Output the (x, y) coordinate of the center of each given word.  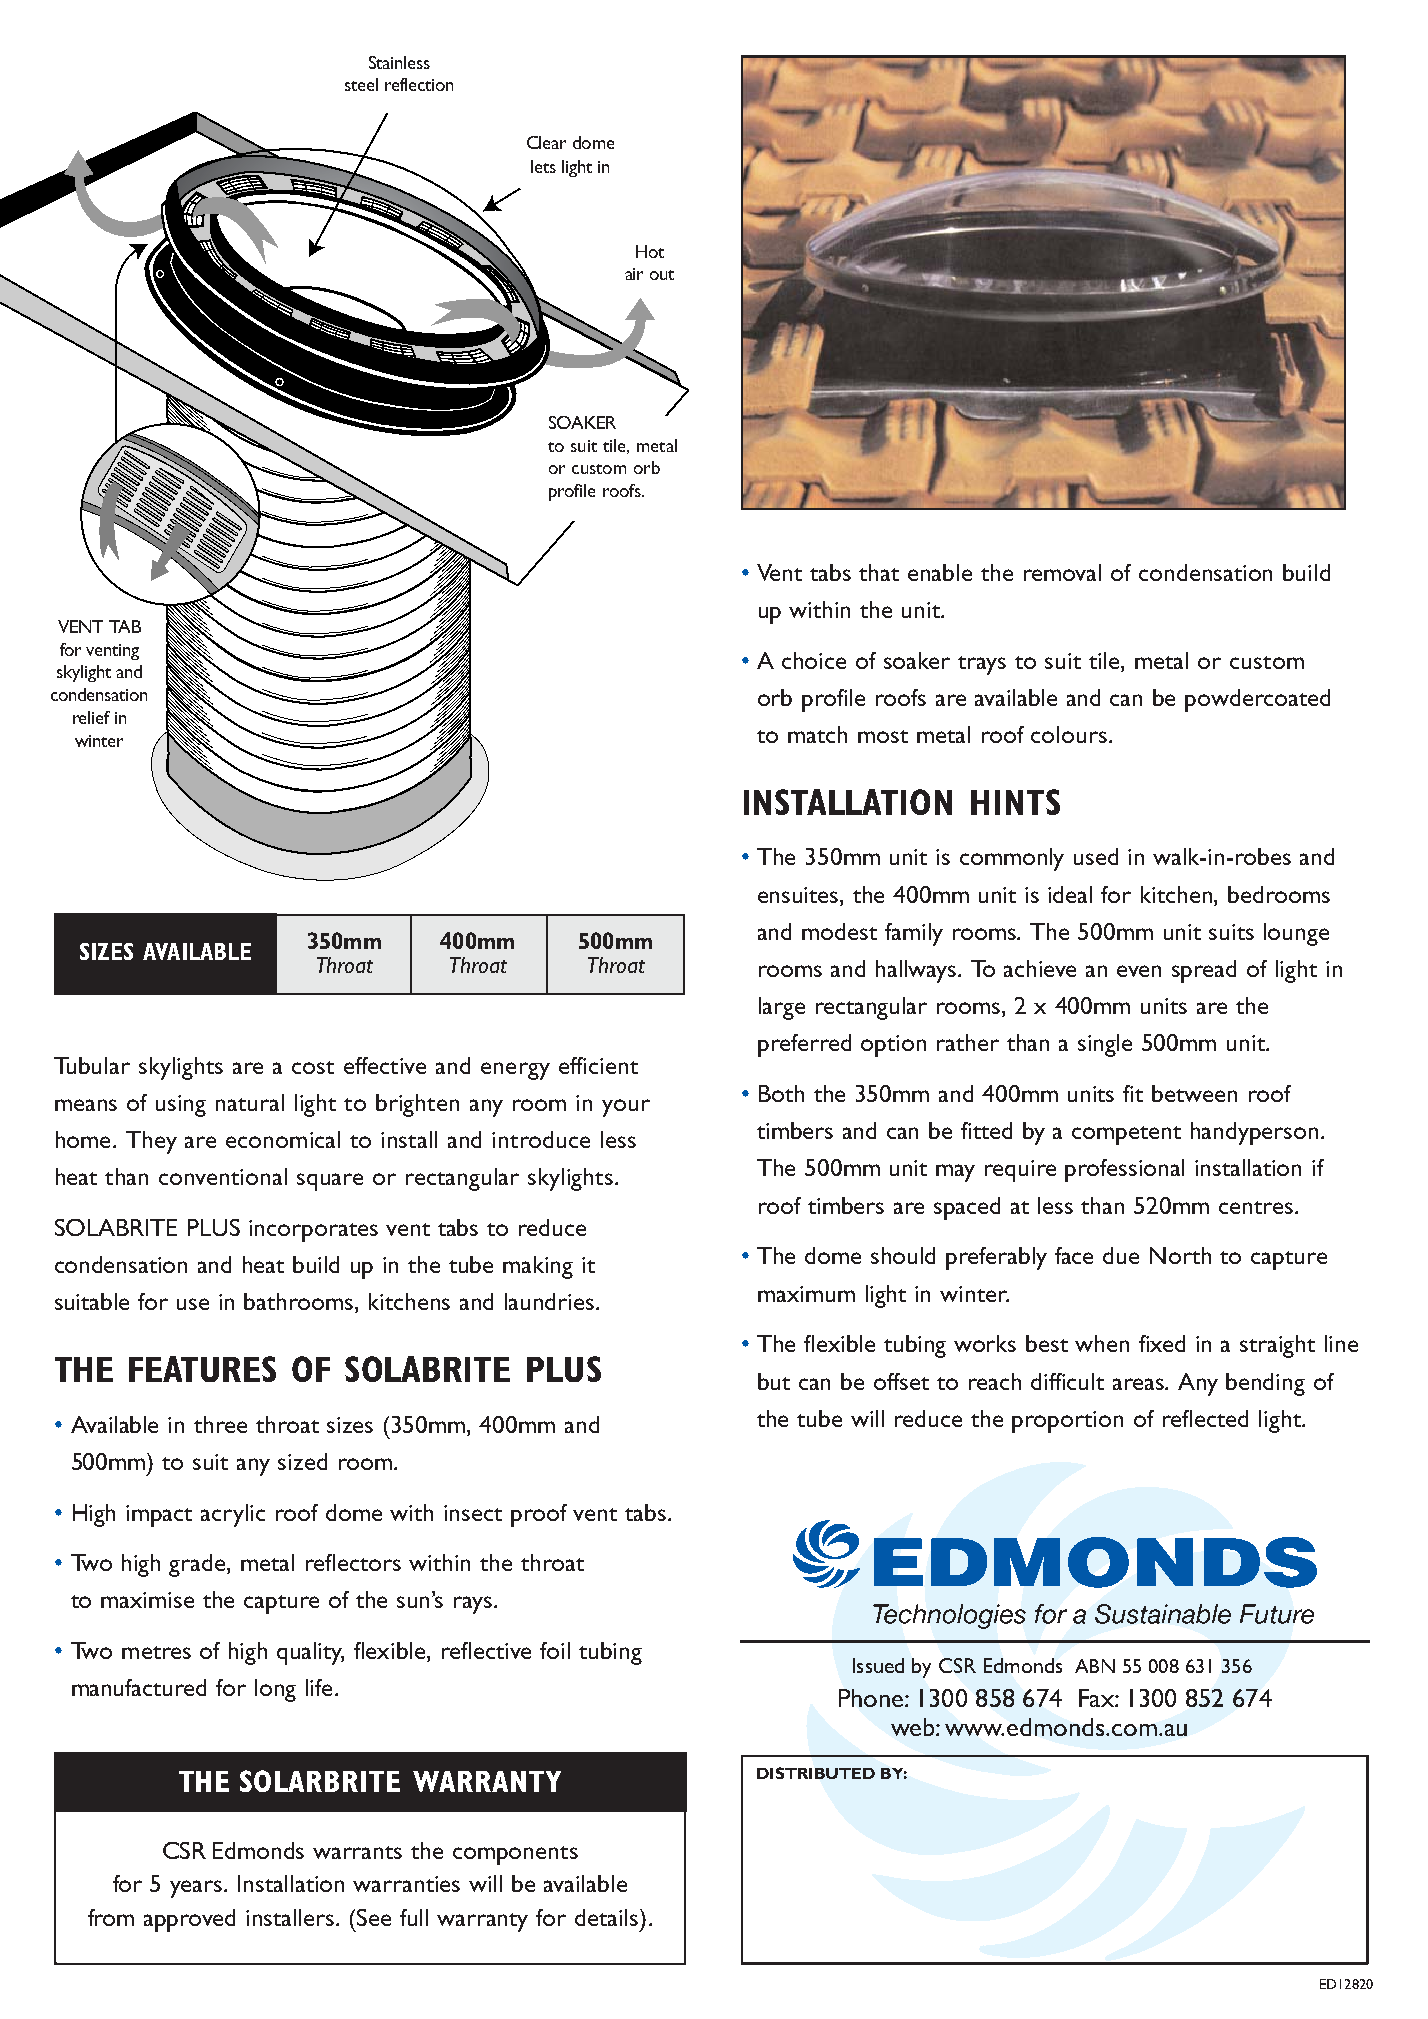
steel (361, 84)
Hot (650, 251)
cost (313, 1067)
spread (1204, 971)
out (662, 275)
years (197, 1889)
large (782, 1008)
